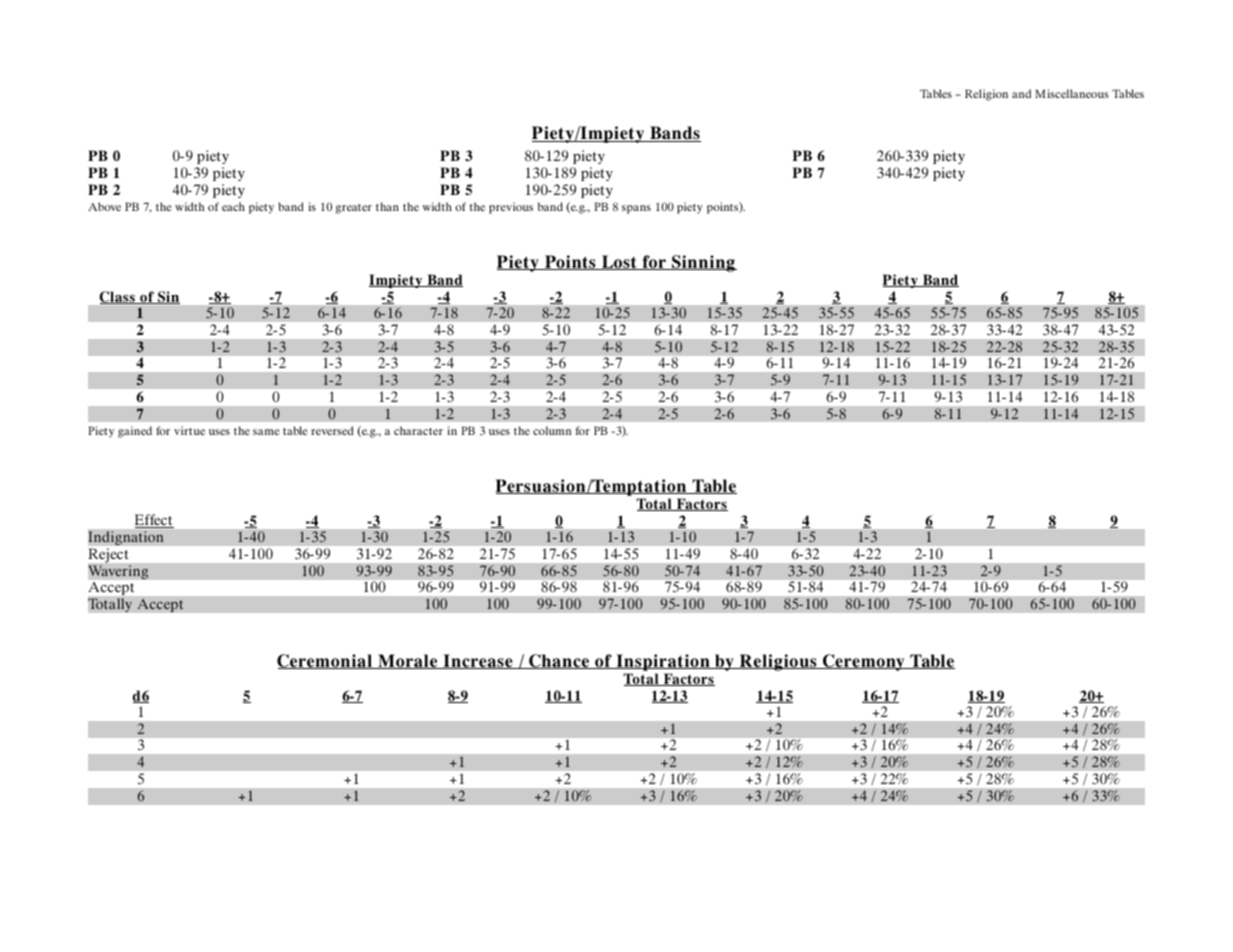 The image size is (1233, 952). Describe the element at coordinates (325, 661) in the document. I see `Ceremonial` at that location.
